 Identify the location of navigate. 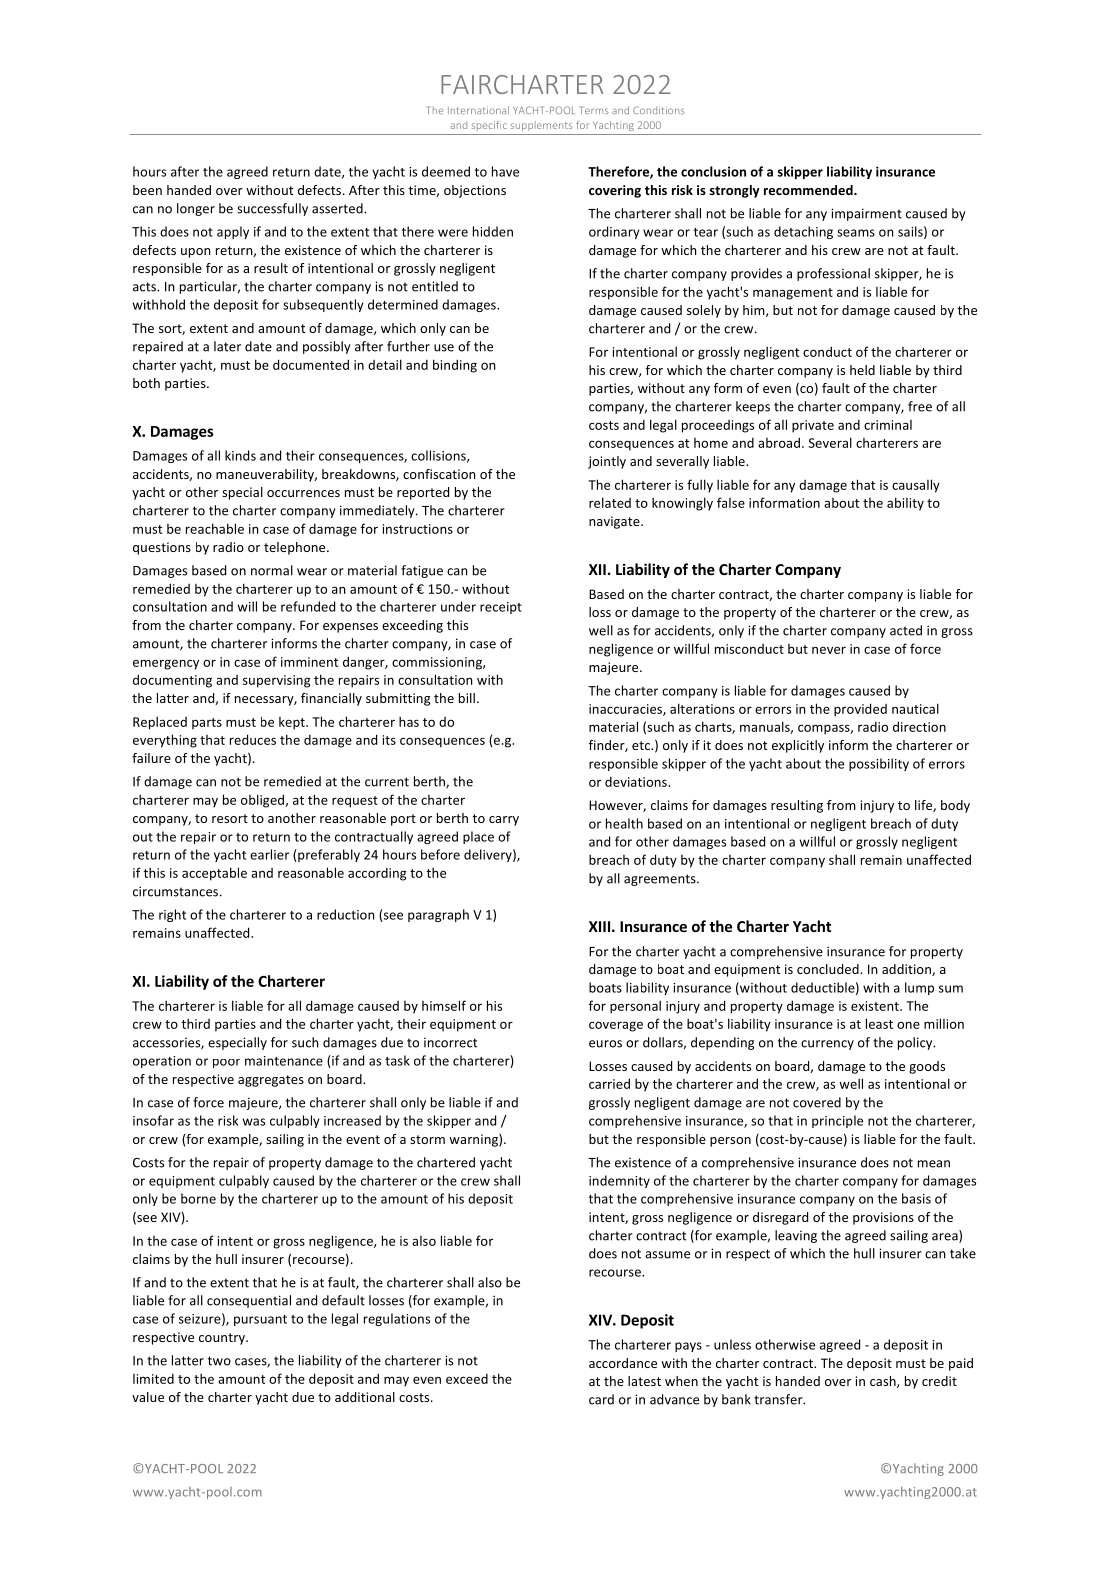
(615, 522).
